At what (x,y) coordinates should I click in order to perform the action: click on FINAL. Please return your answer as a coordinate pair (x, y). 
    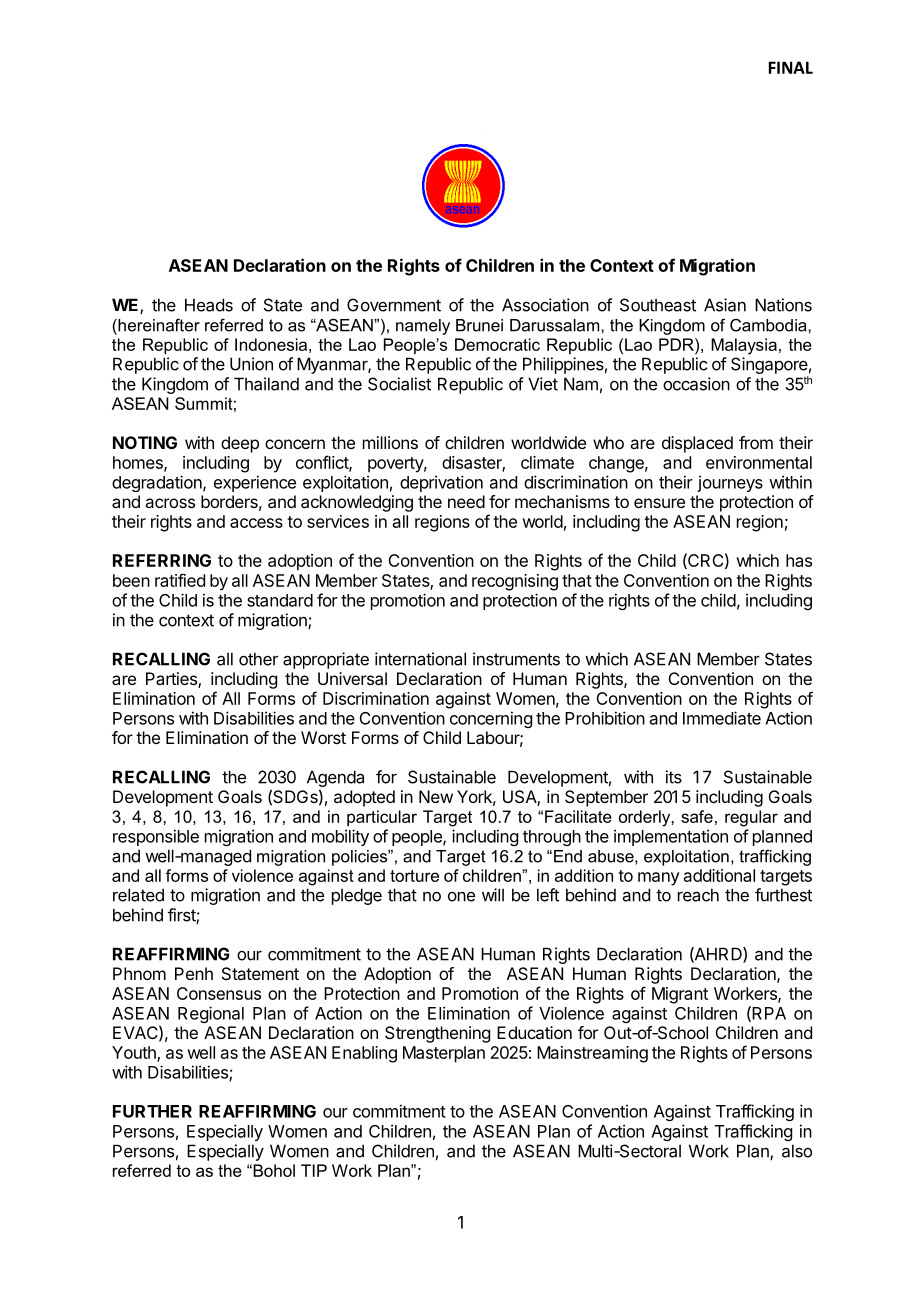
    Looking at the image, I should click on (791, 67).
